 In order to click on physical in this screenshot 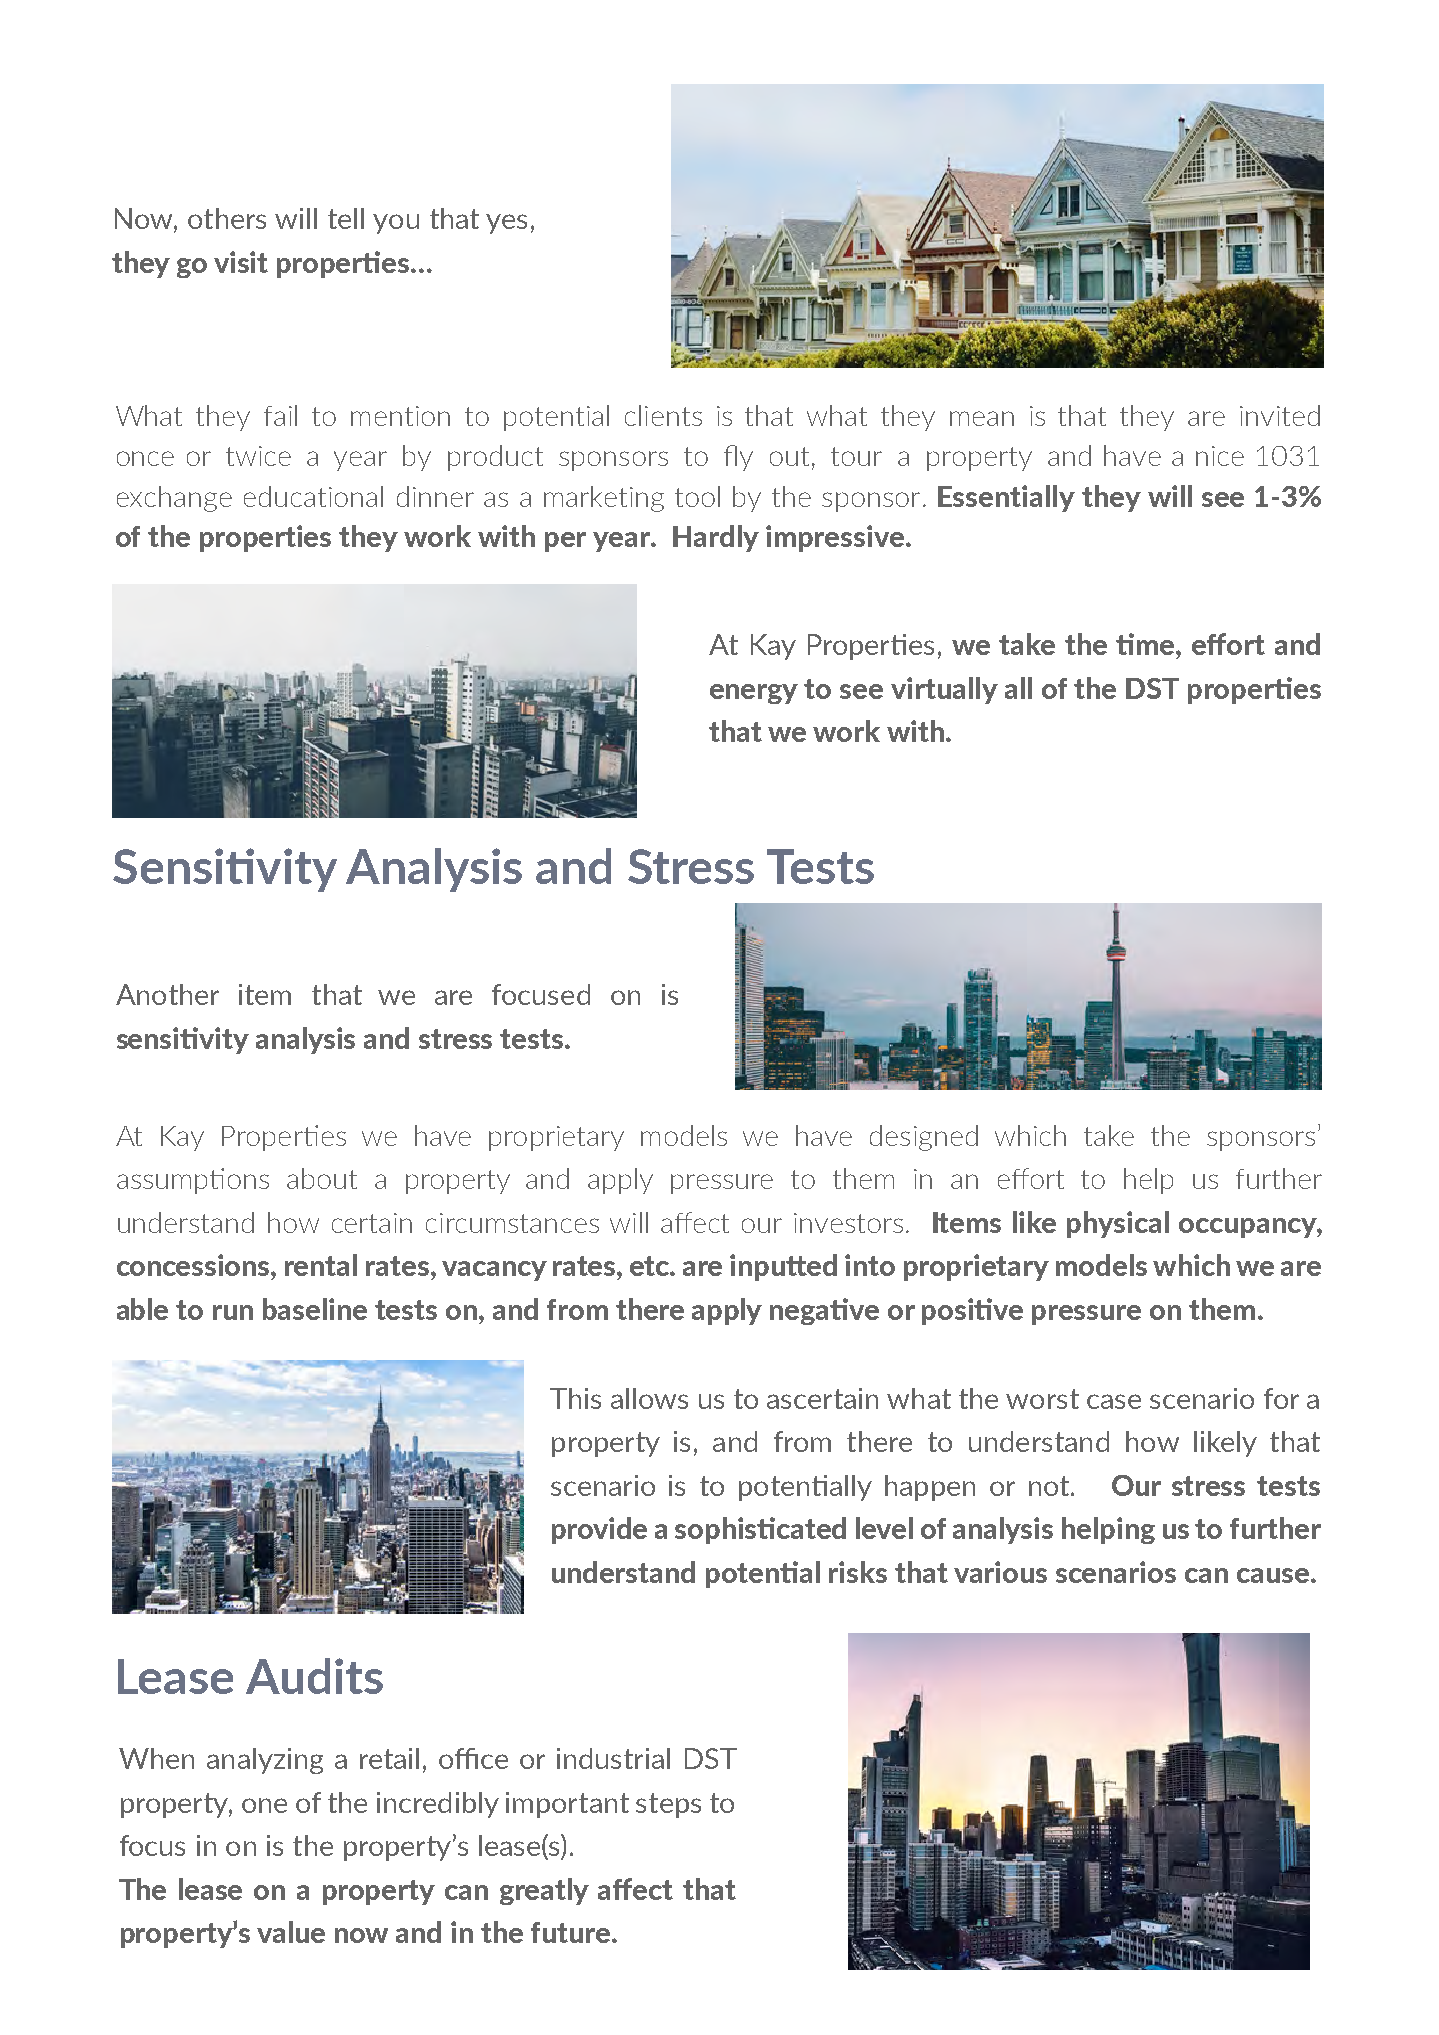, I will do `click(1118, 1224)`.
